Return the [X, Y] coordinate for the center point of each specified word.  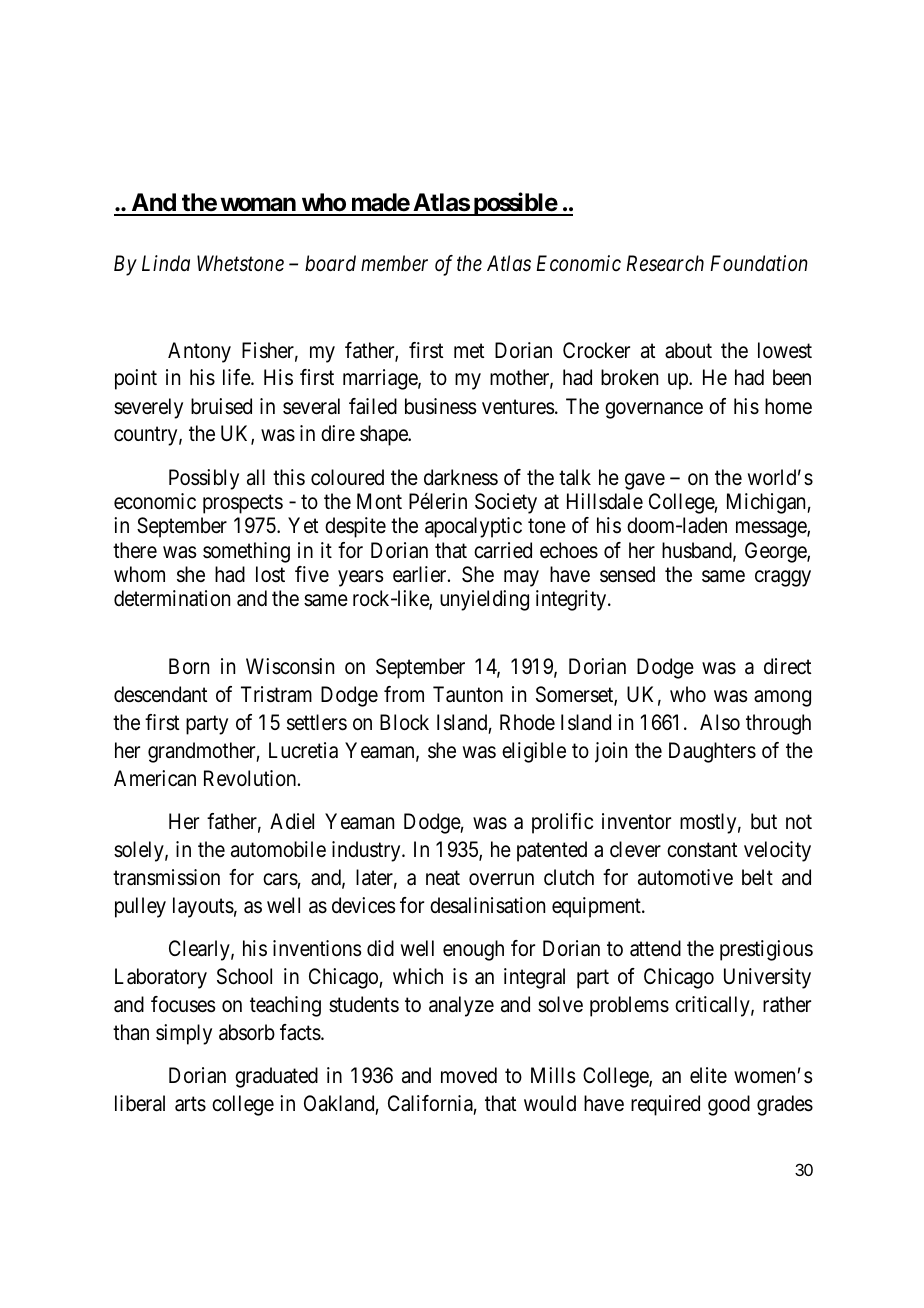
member [394, 263]
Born [189, 666]
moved [469, 1075]
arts [190, 1104]
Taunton [468, 694]
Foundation [759, 263]
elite [708, 1075]
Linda [166, 263]
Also [720, 722]
